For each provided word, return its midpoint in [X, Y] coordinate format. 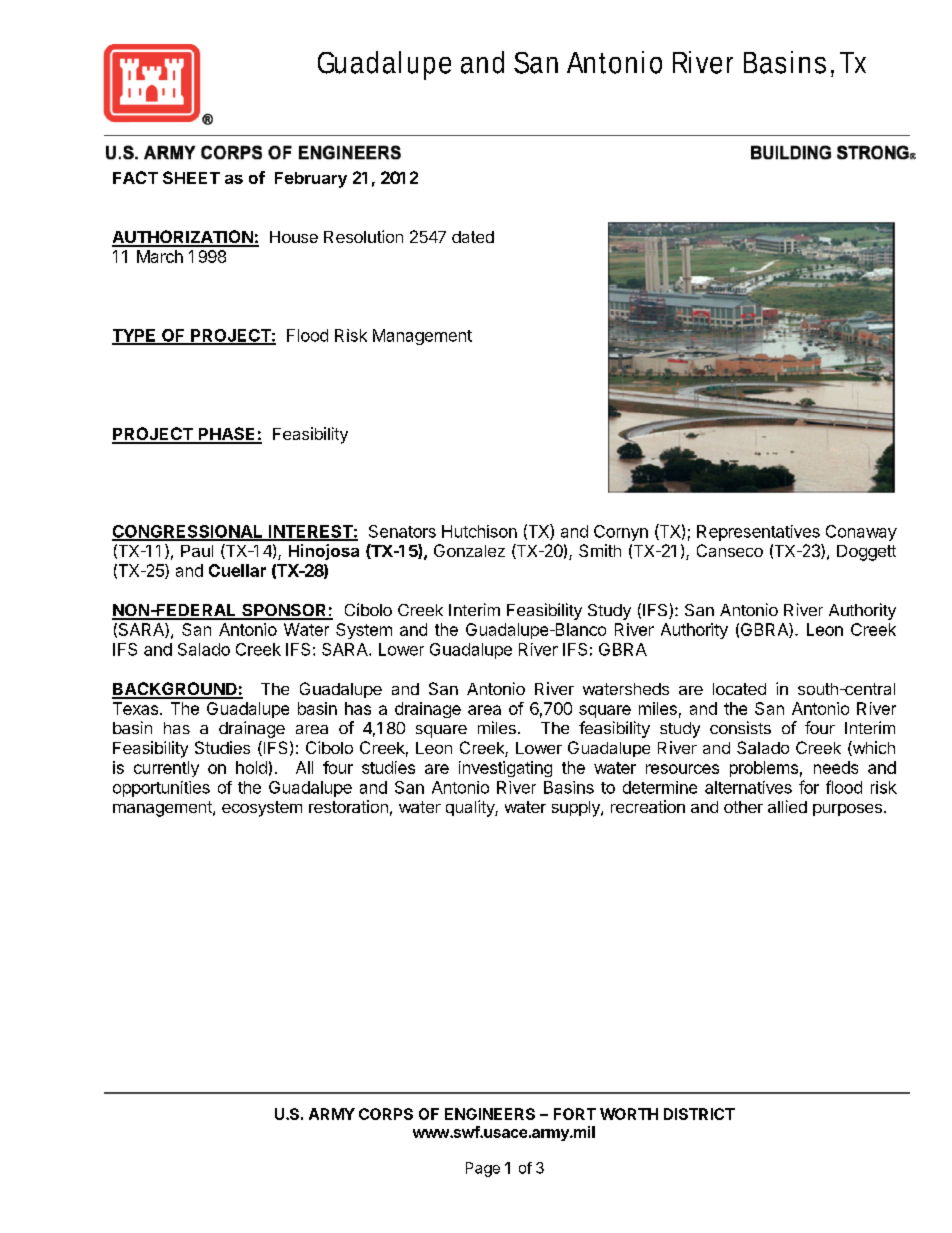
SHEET [191, 177]
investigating [505, 769]
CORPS [386, 1114]
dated [473, 237]
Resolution [363, 236]
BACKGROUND [175, 690]
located [739, 689]
